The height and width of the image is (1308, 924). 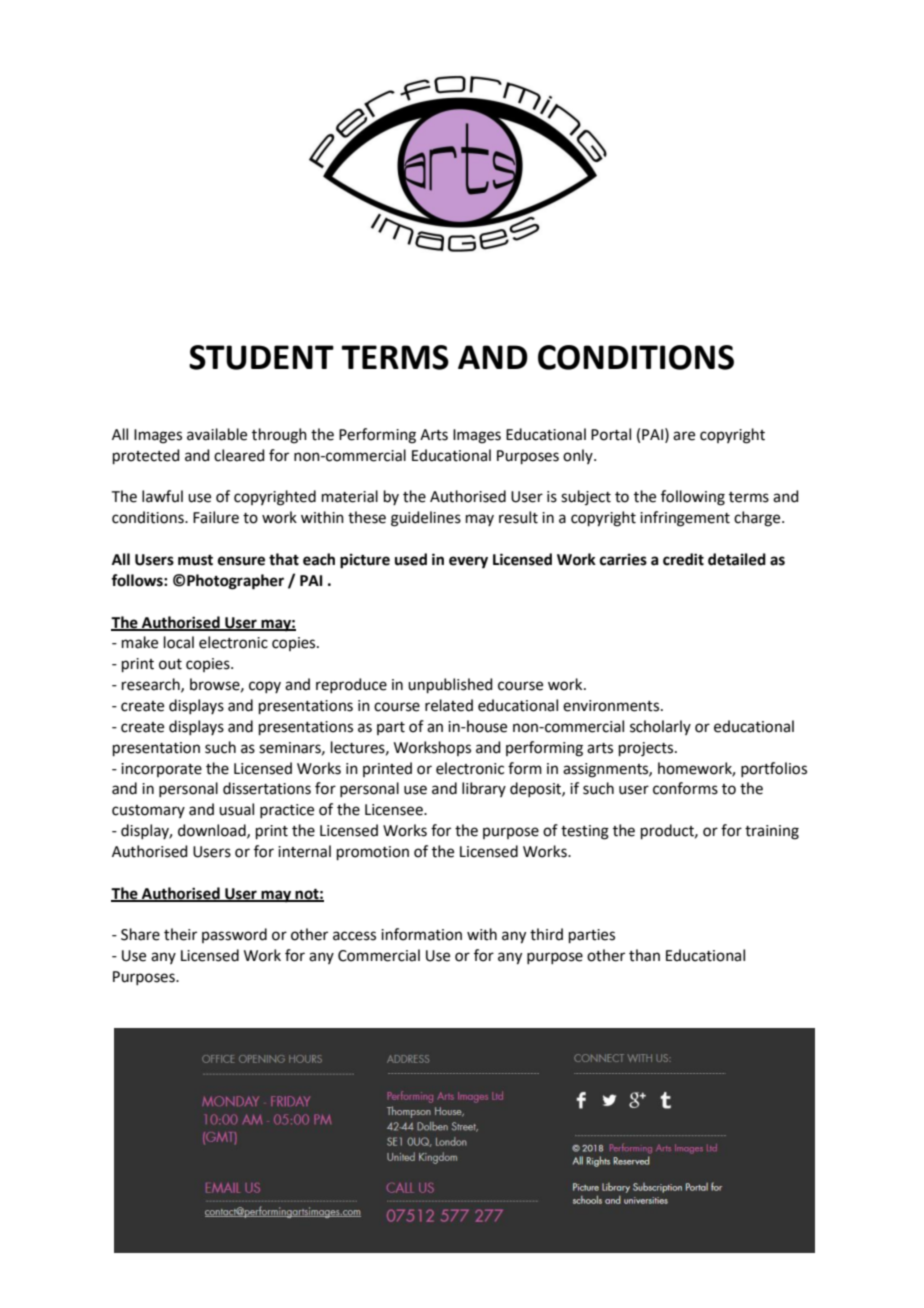 I want to click on local, so click(x=179, y=642).
